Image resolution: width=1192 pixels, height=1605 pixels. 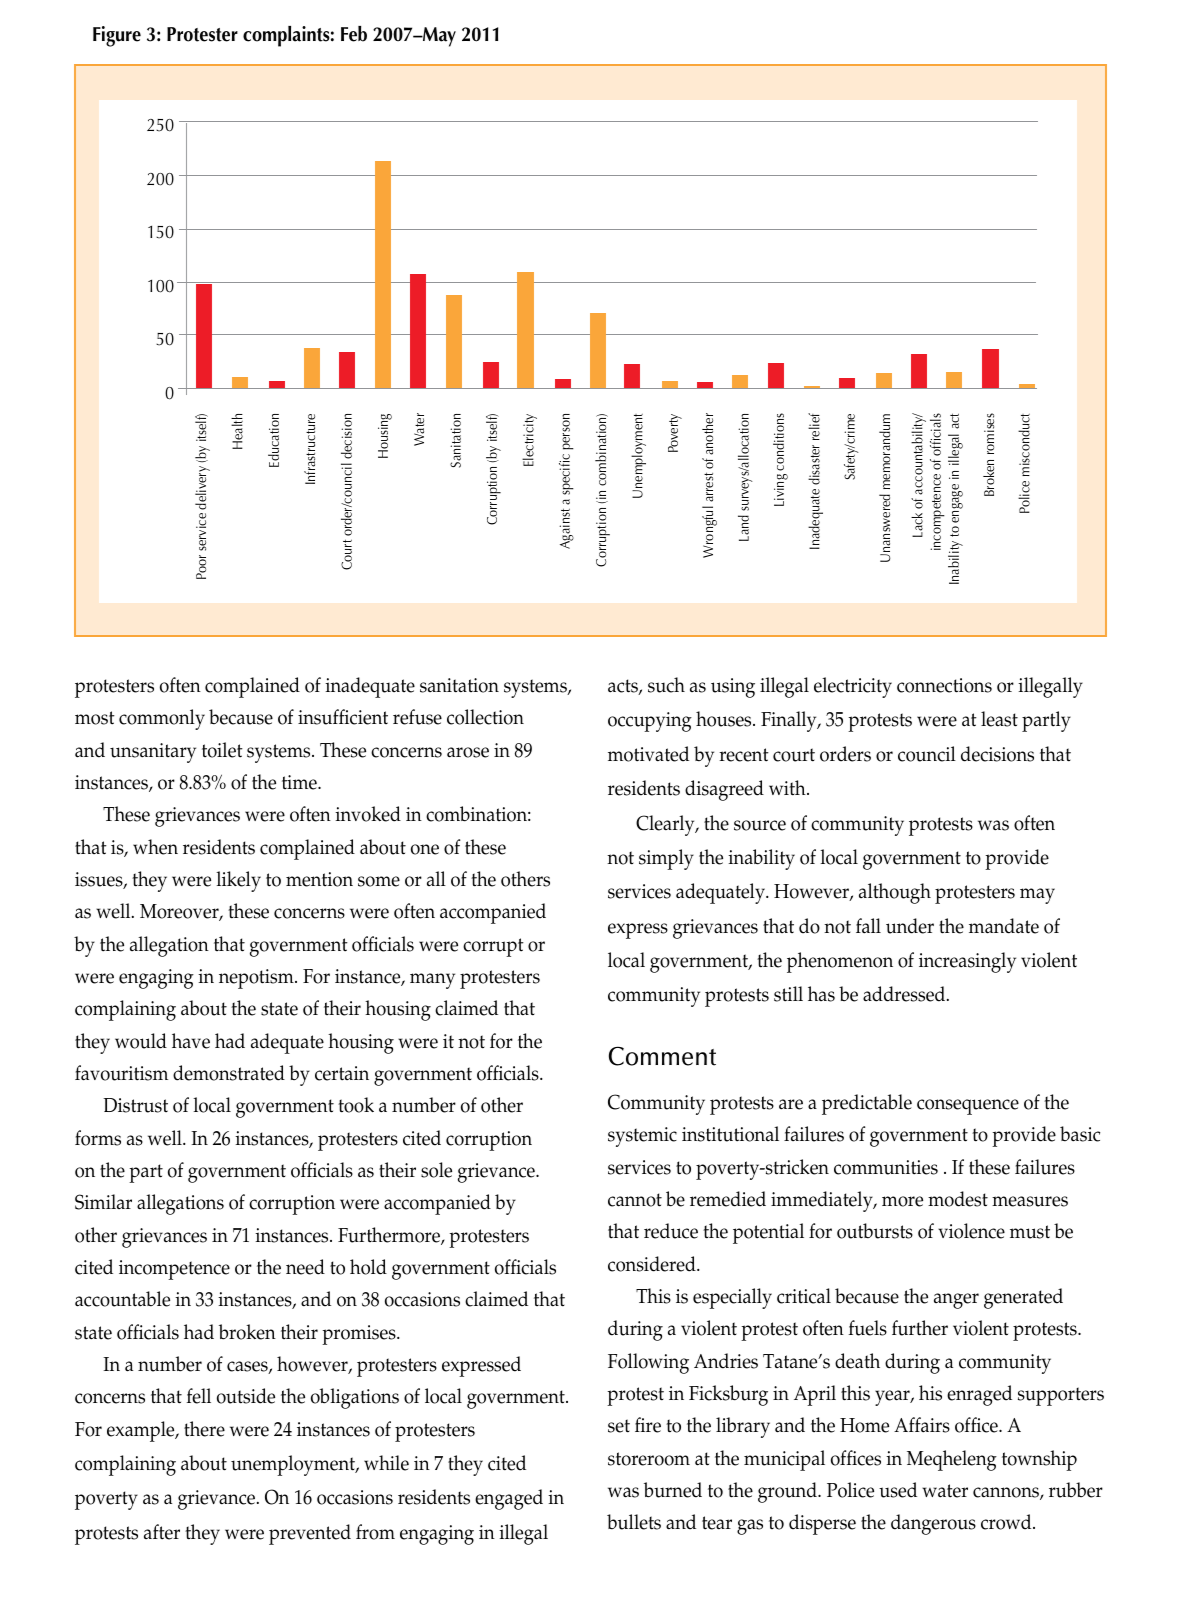 What do you see at coordinates (117, 36) in the screenshot?
I see `Figure` at bounding box center [117, 36].
